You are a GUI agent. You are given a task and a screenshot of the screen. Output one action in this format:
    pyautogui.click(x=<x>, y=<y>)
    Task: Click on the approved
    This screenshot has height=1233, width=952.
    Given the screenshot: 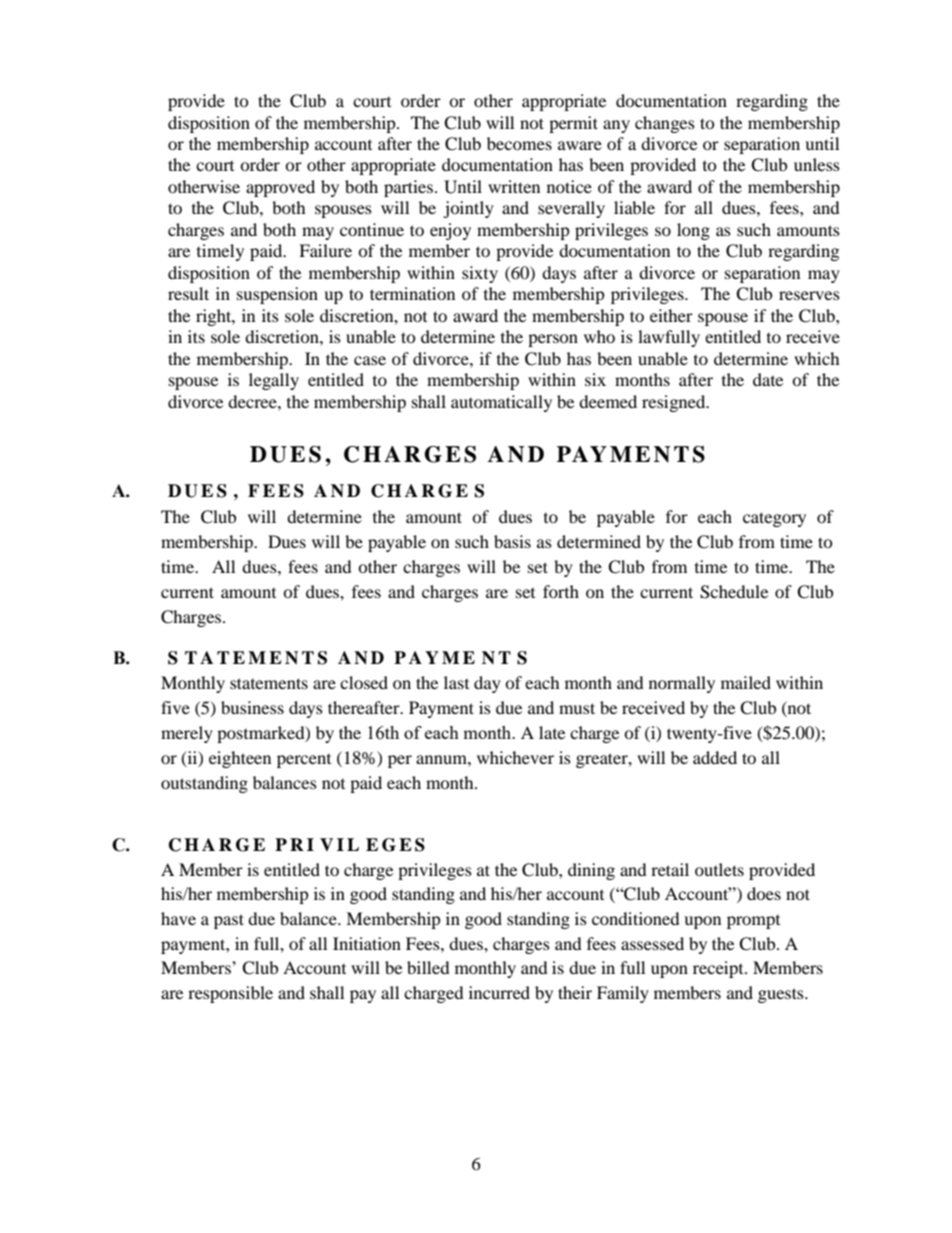 What is the action you would take?
    pyautogui.click(x=280, y=188)
